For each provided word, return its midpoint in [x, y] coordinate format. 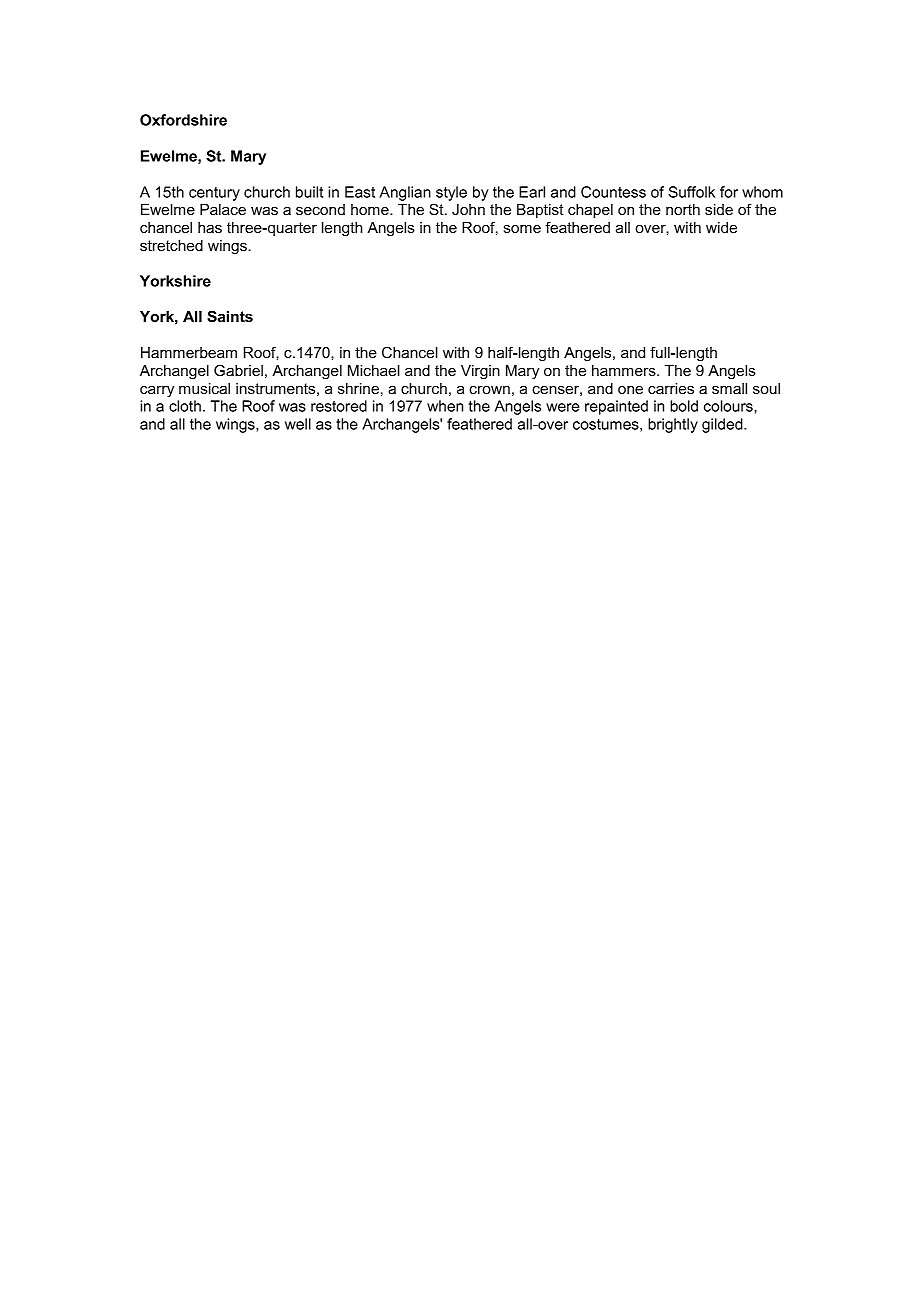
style [451, 193]
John [468, 209]
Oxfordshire [183, 120]
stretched [171, 245]
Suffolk [691, 192]
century [214, 194]
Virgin [480, 372]
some [522, 229]
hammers [625, 370]
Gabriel [238, 370]
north [683, 209]
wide [721, 227]
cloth [185, 406]
